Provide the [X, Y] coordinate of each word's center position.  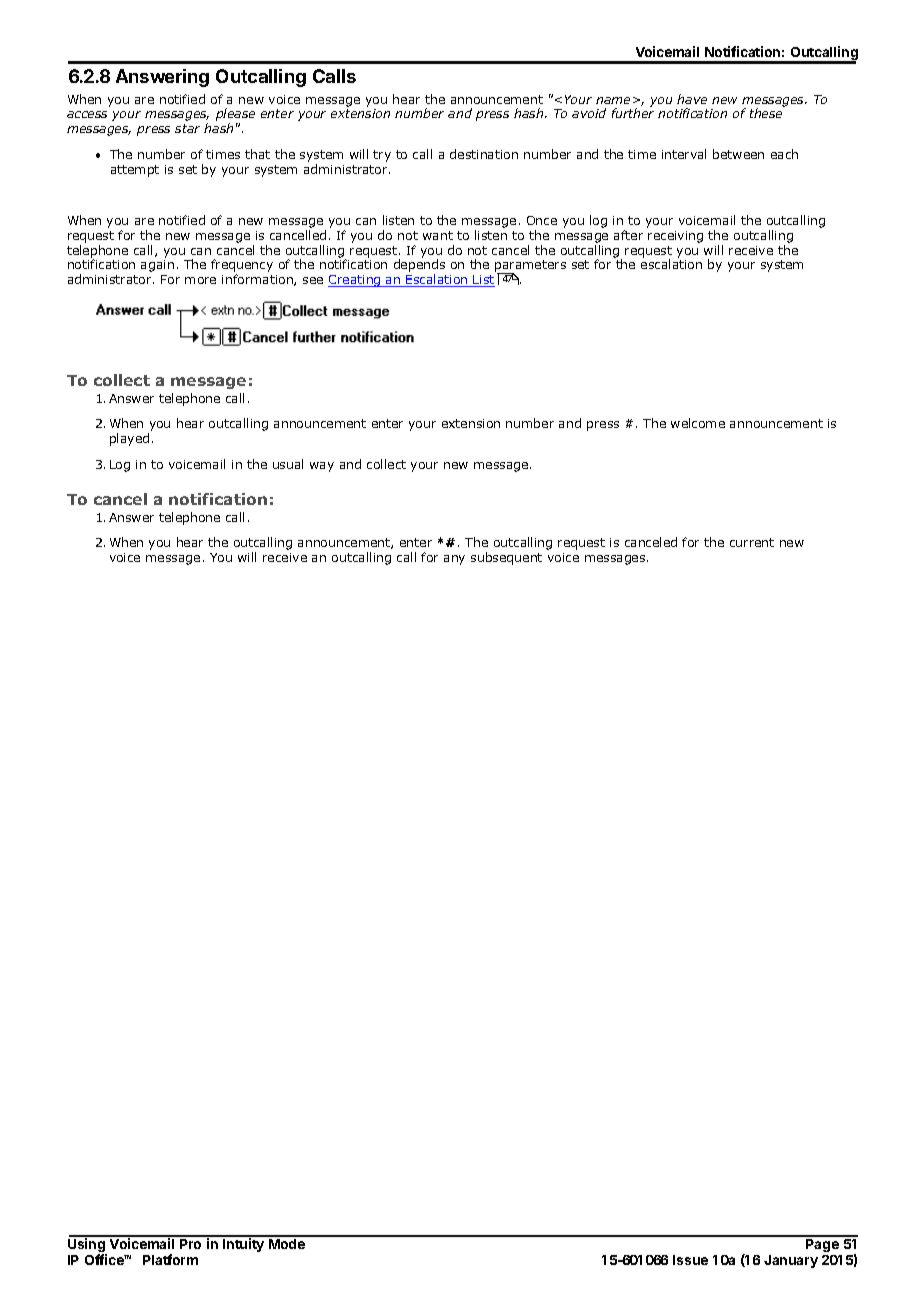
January [791, 1261]
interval [684, 154]
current [752, 542]
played [129, 439]
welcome [698, 423]
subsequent [506, 558]
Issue [690, 1260]
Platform [170, 1259]
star [187, 128]
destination [484, 154]
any [454, 560]
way [322, 467]
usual [288, 464]
